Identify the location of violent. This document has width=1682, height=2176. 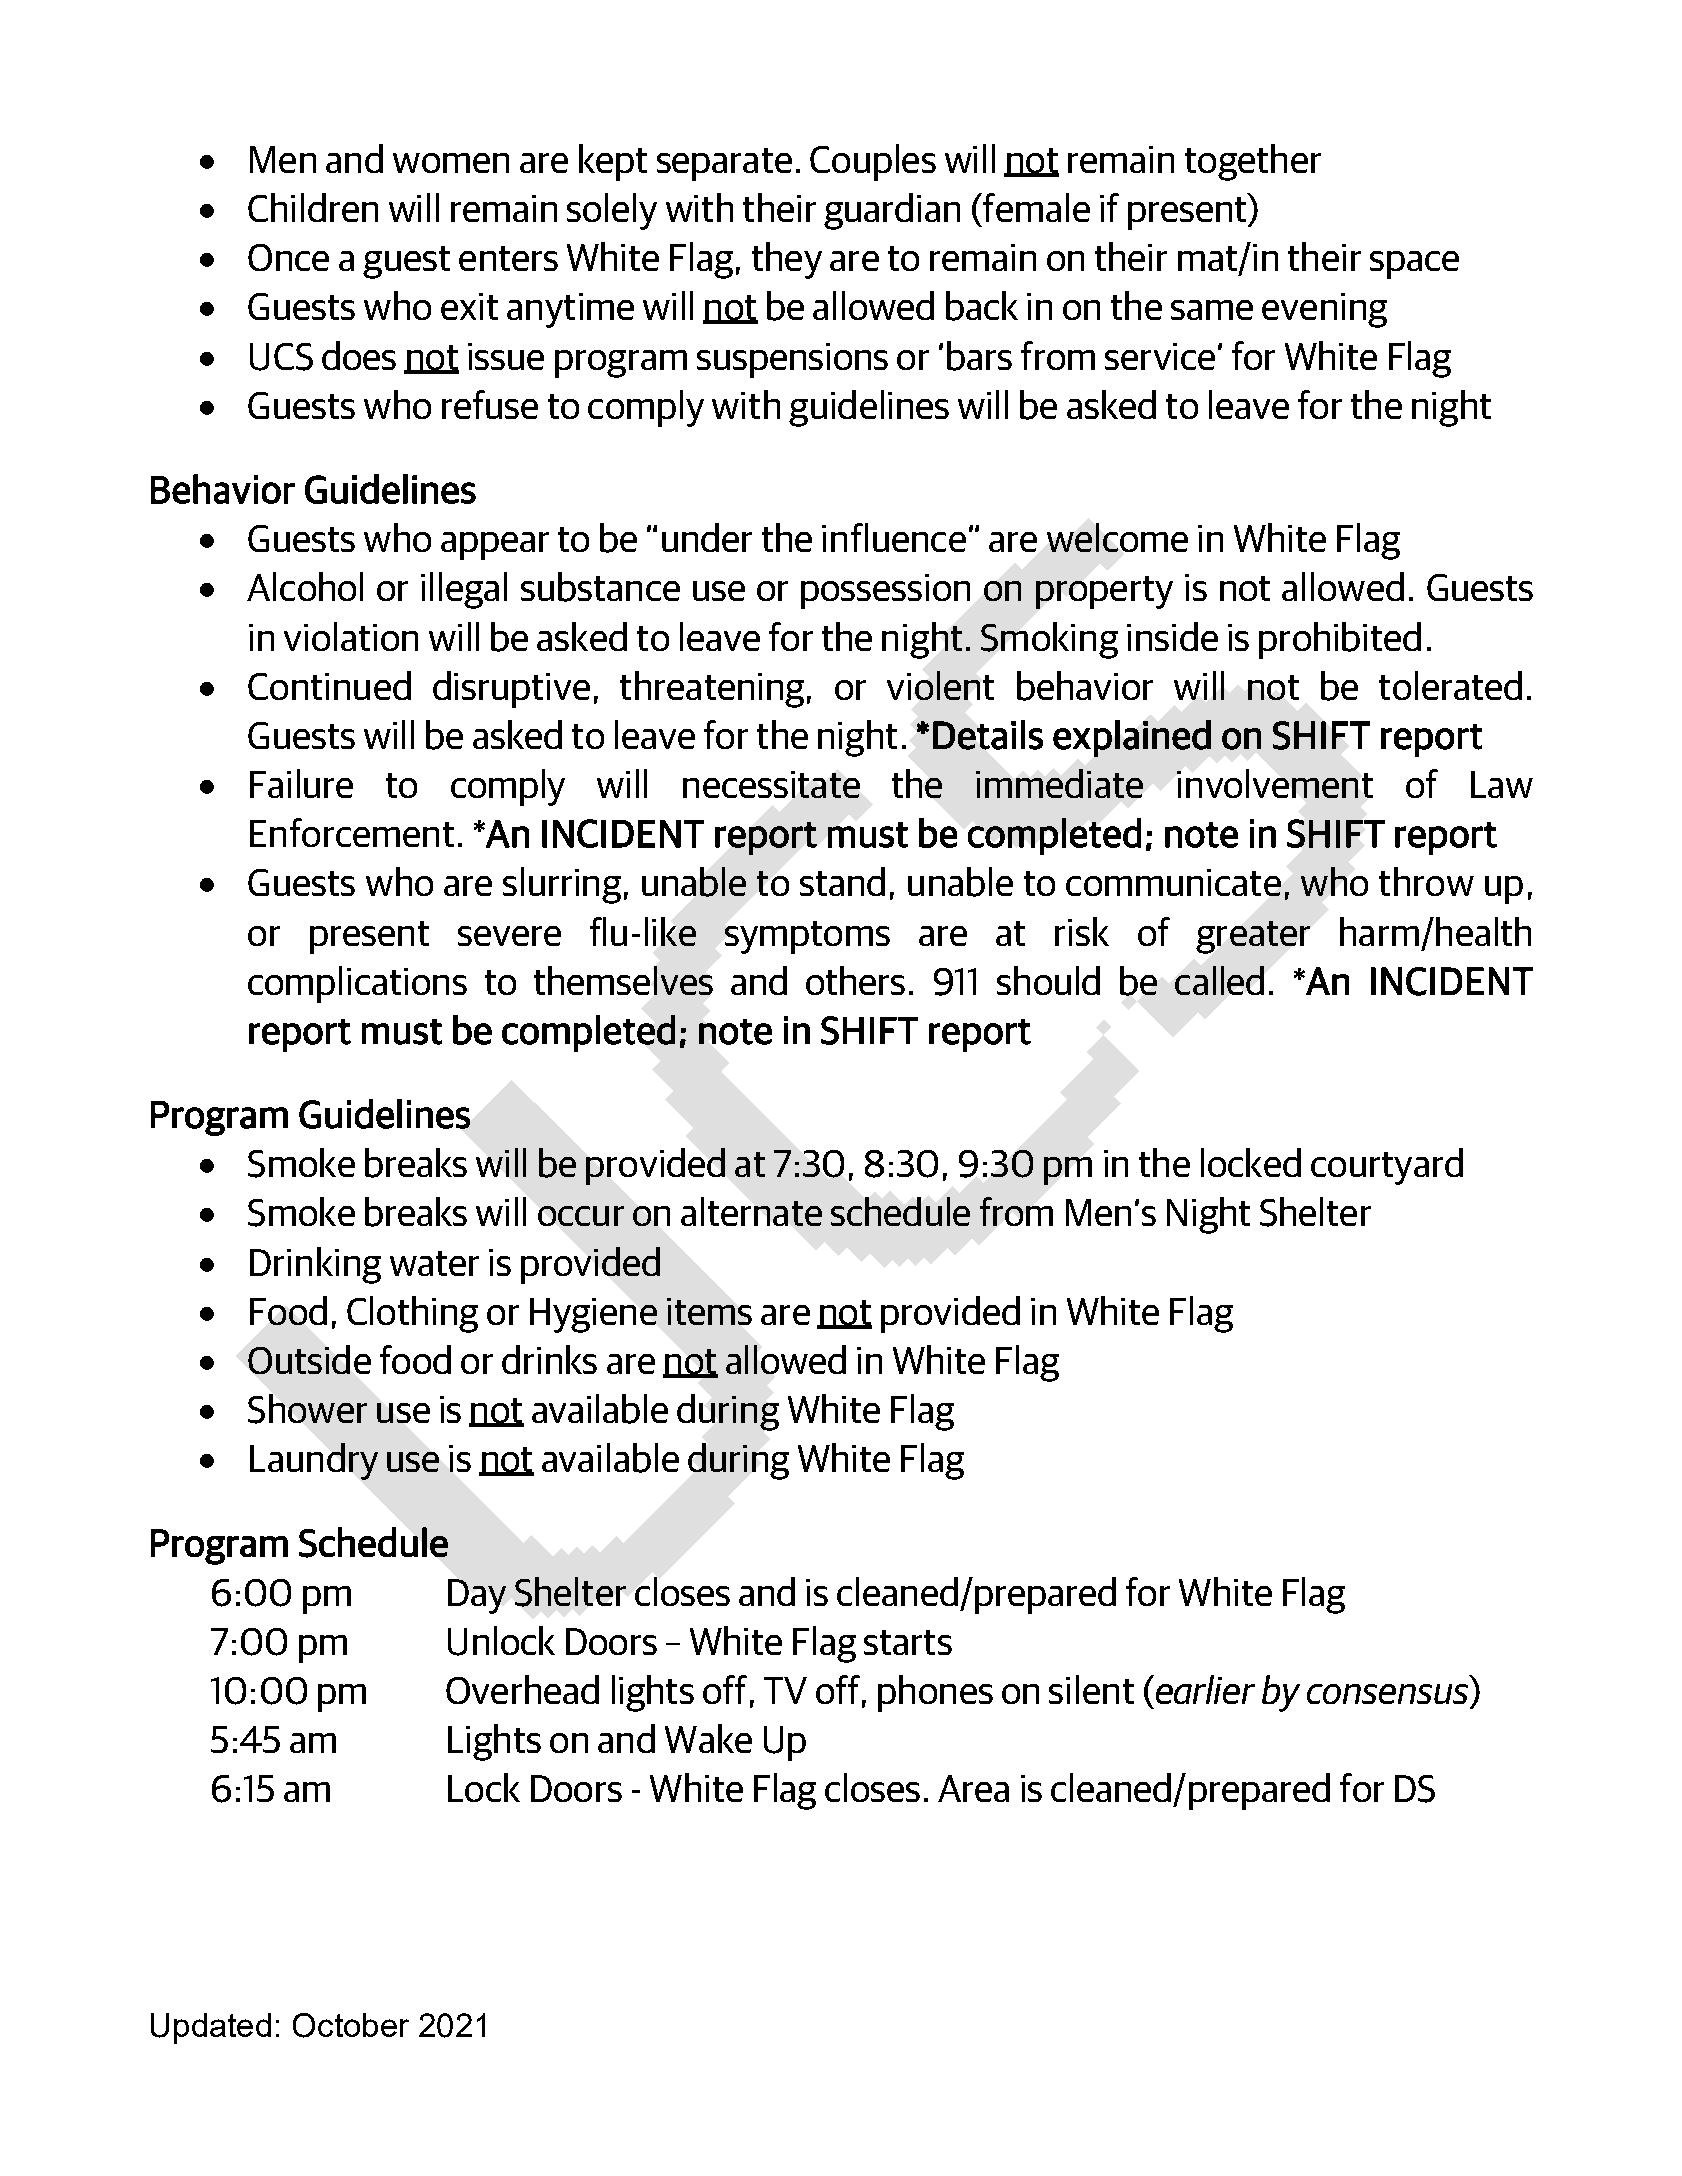
(940, 685).
